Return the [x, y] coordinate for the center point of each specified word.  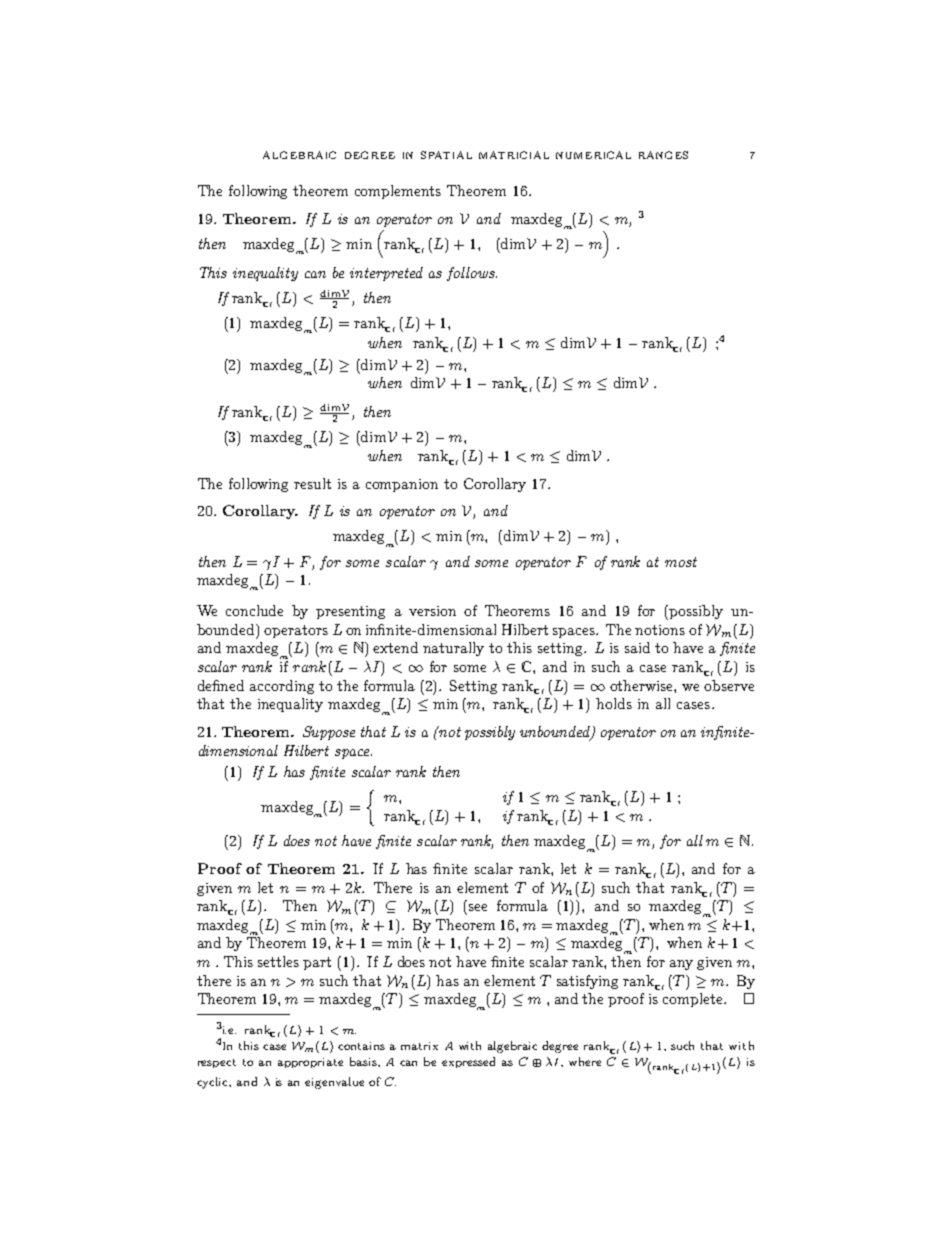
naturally [453, 649]
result [312, 483]
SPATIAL [446, 155]
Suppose [329, 733]
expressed [468, 1062]
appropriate [310, 1063]
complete [694, 1000]
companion [402, 485]
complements [398, 192]
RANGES [663, 155]
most [681, 562]
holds [614, 703]
